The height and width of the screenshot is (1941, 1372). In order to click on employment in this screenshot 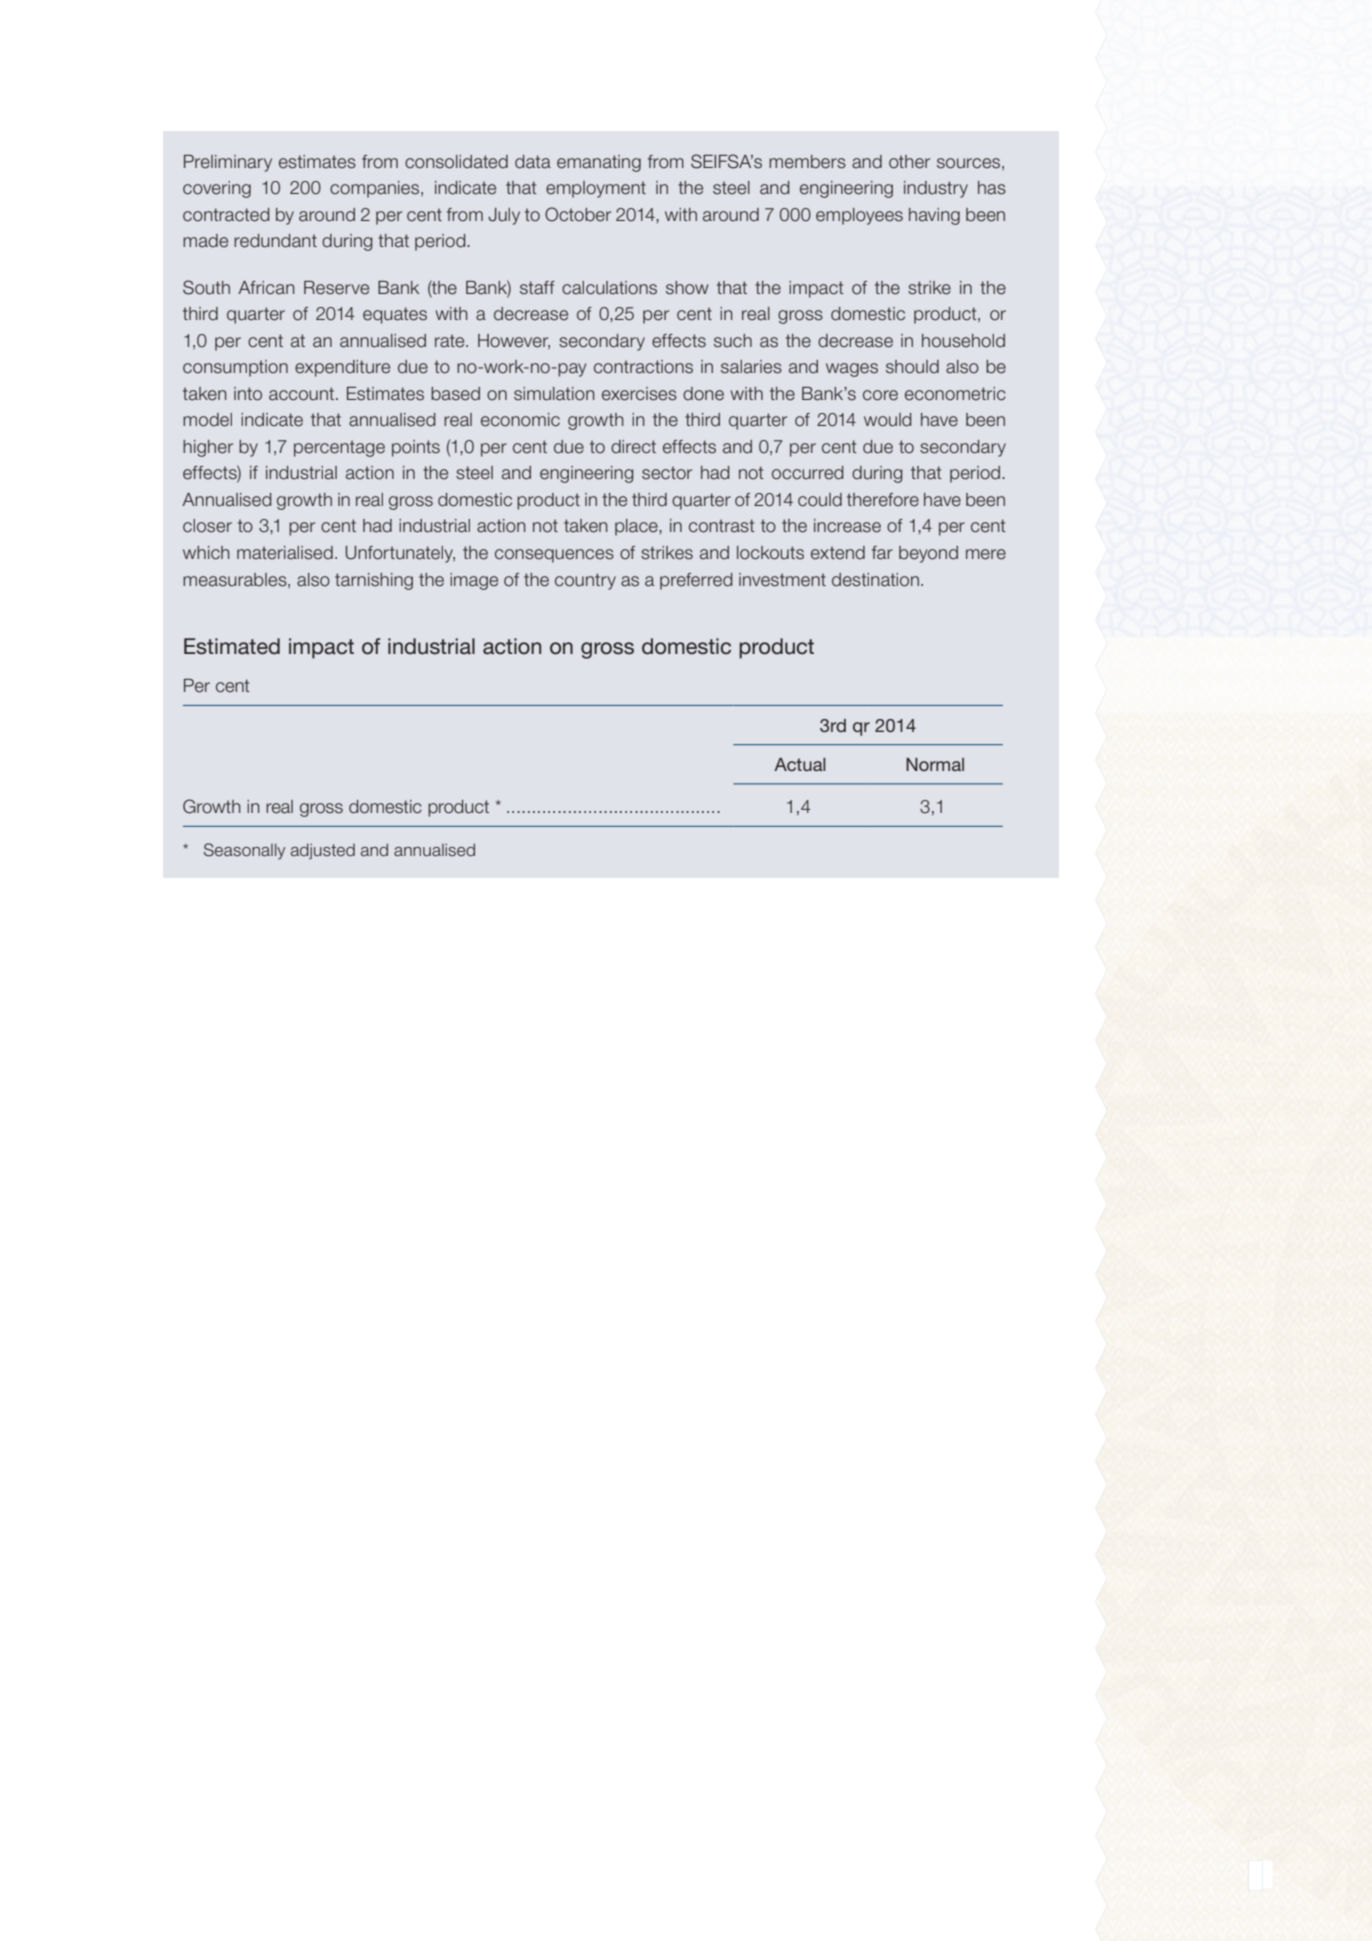, I will do `click(596, 189)`.
